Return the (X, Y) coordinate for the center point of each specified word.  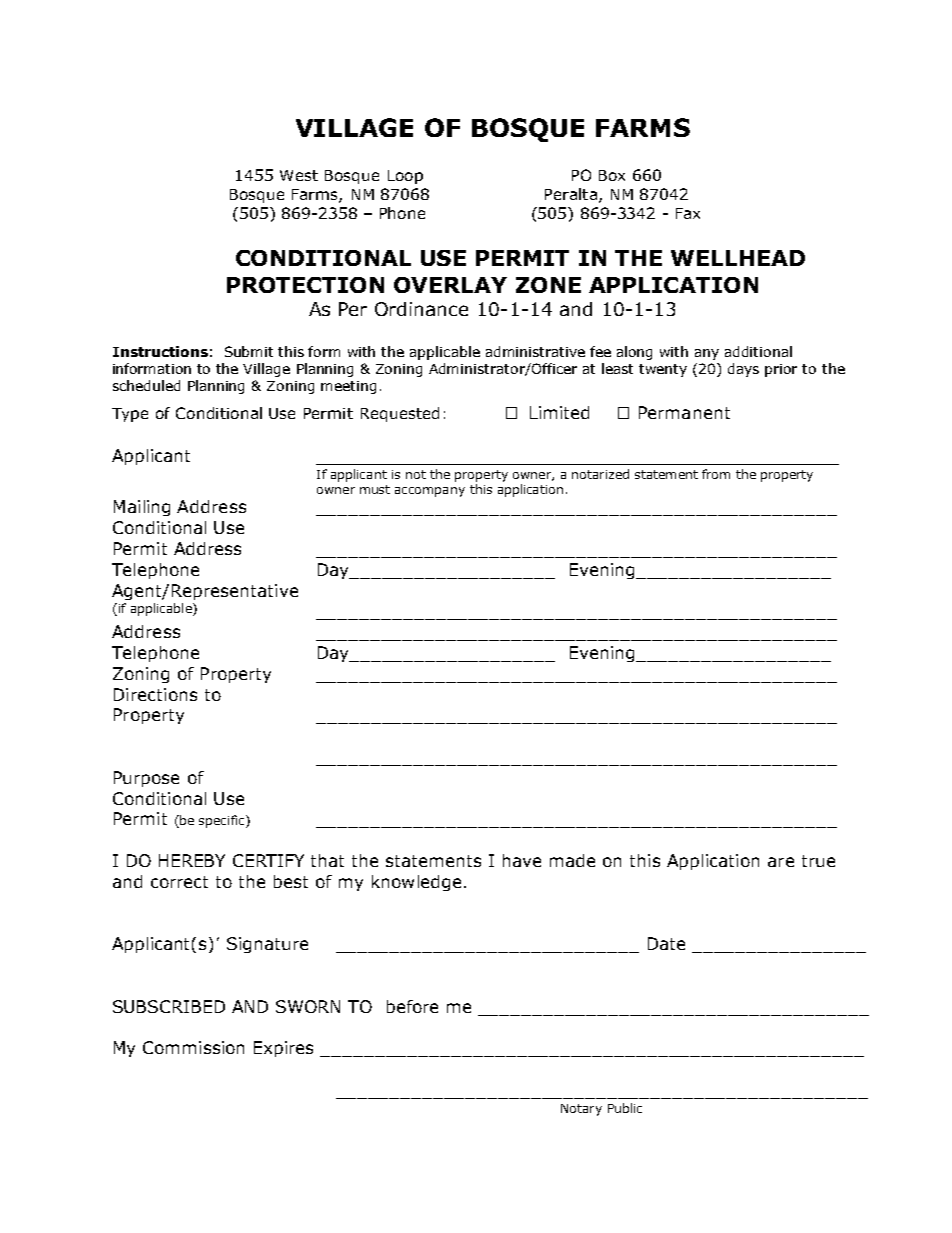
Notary (581, 1110)
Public (625, 1108)
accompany (430, 492)
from (716, 474)
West (299, 175)
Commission (193, 1047)
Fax (688, 213)
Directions (155, 694)
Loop (405, 177)
